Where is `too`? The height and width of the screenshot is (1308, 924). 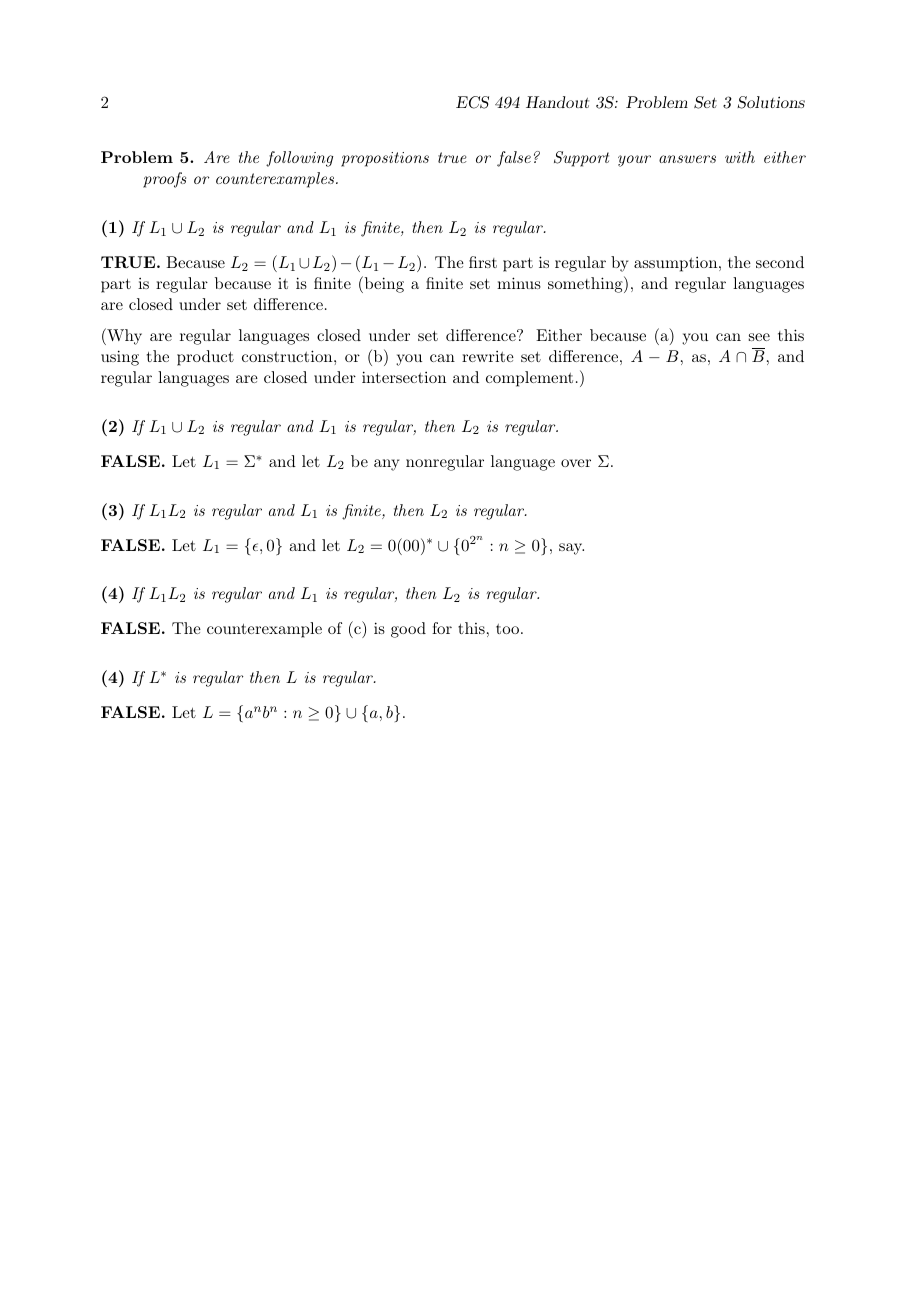 too is located at coordinates (509, 629).
